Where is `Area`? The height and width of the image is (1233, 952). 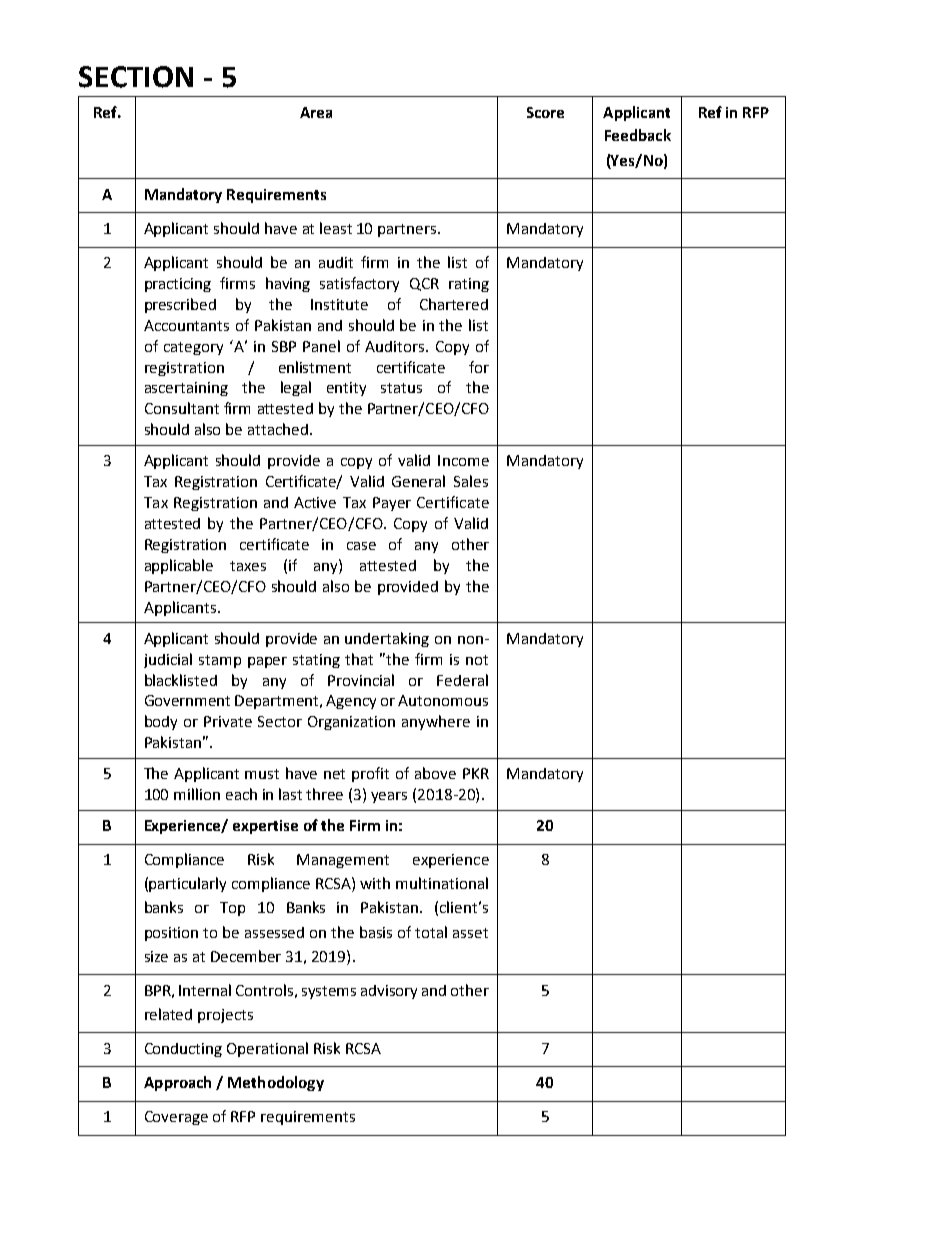 Area is located at coordinates (316, 112).
